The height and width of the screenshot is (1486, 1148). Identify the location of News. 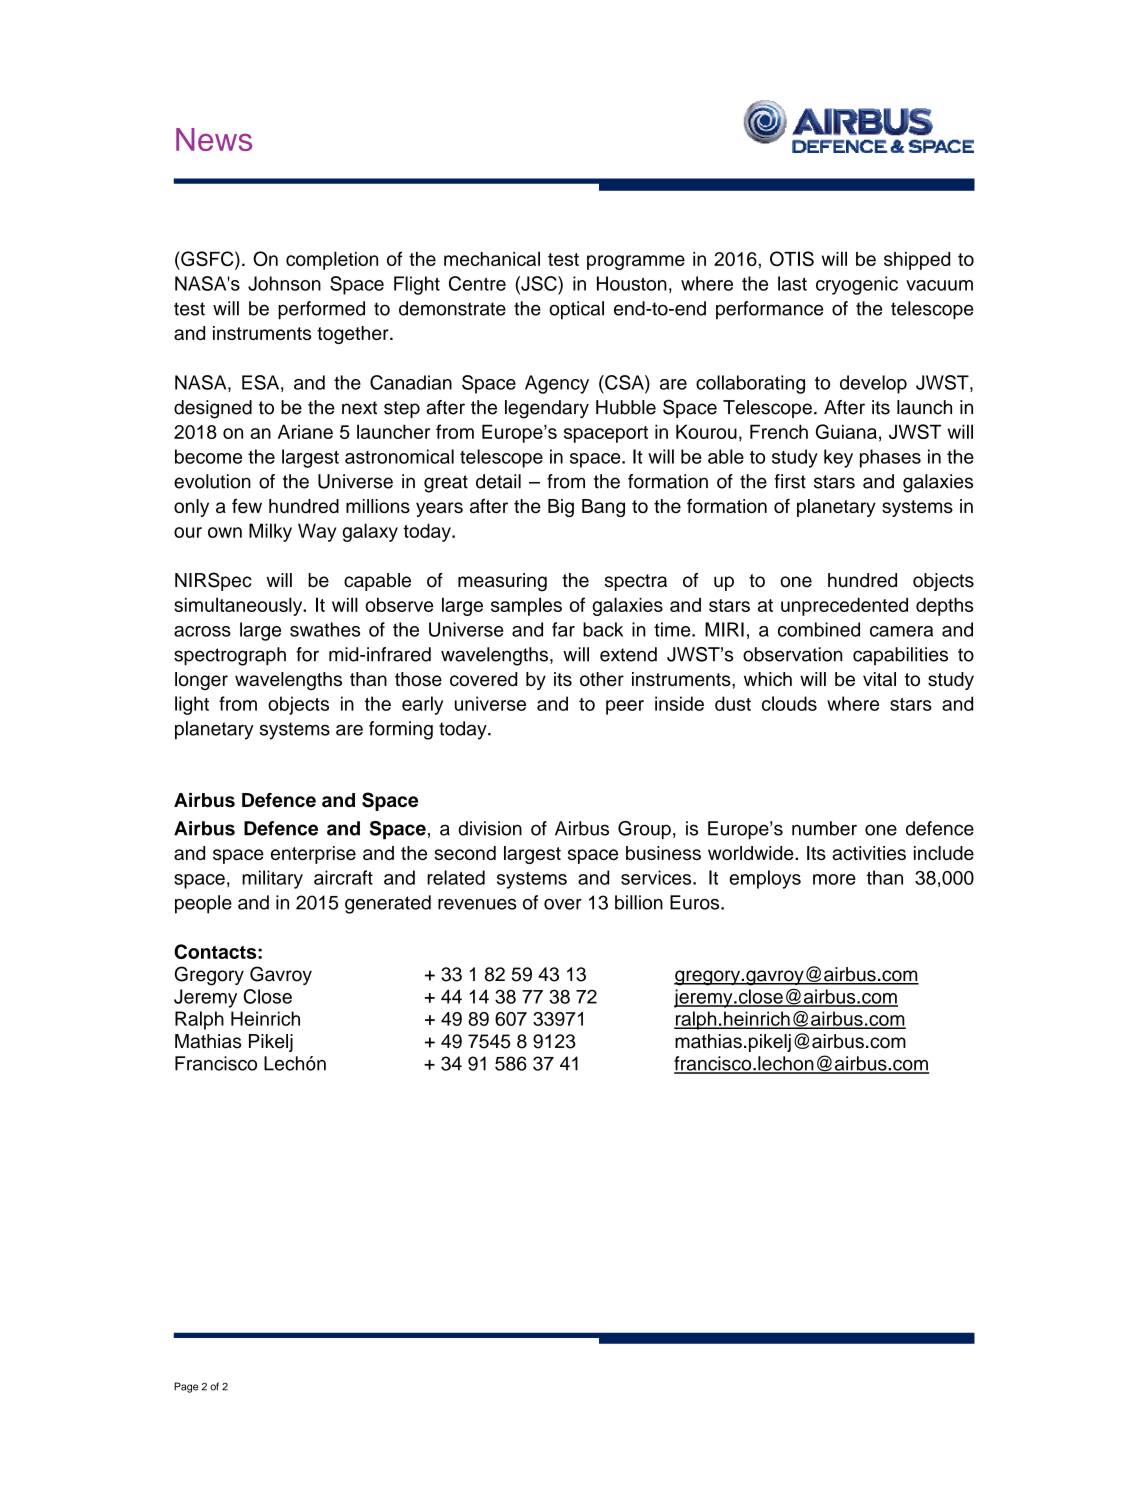
(214, 139).
